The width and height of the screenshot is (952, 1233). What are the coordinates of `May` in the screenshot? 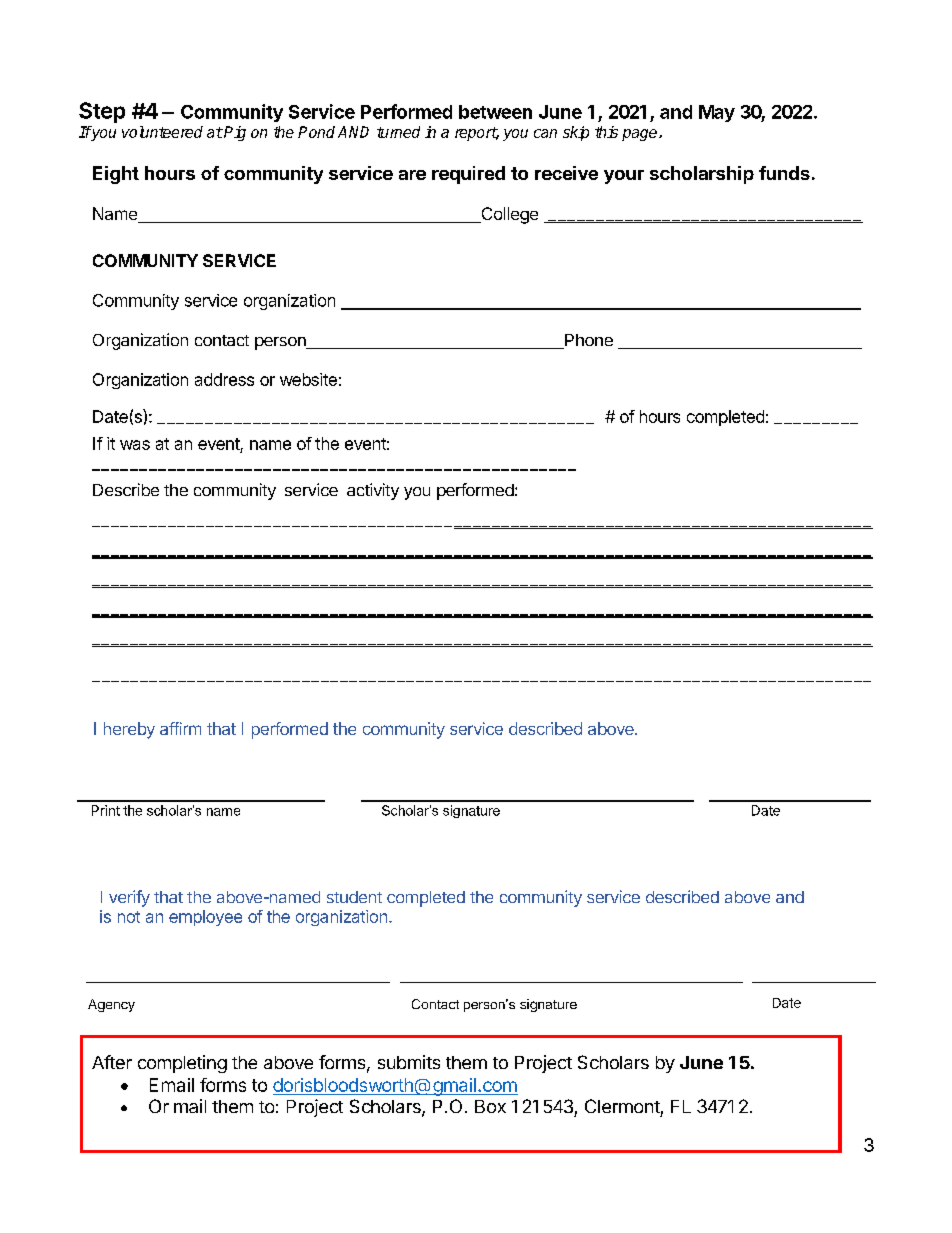 It's located at (717, 113).
